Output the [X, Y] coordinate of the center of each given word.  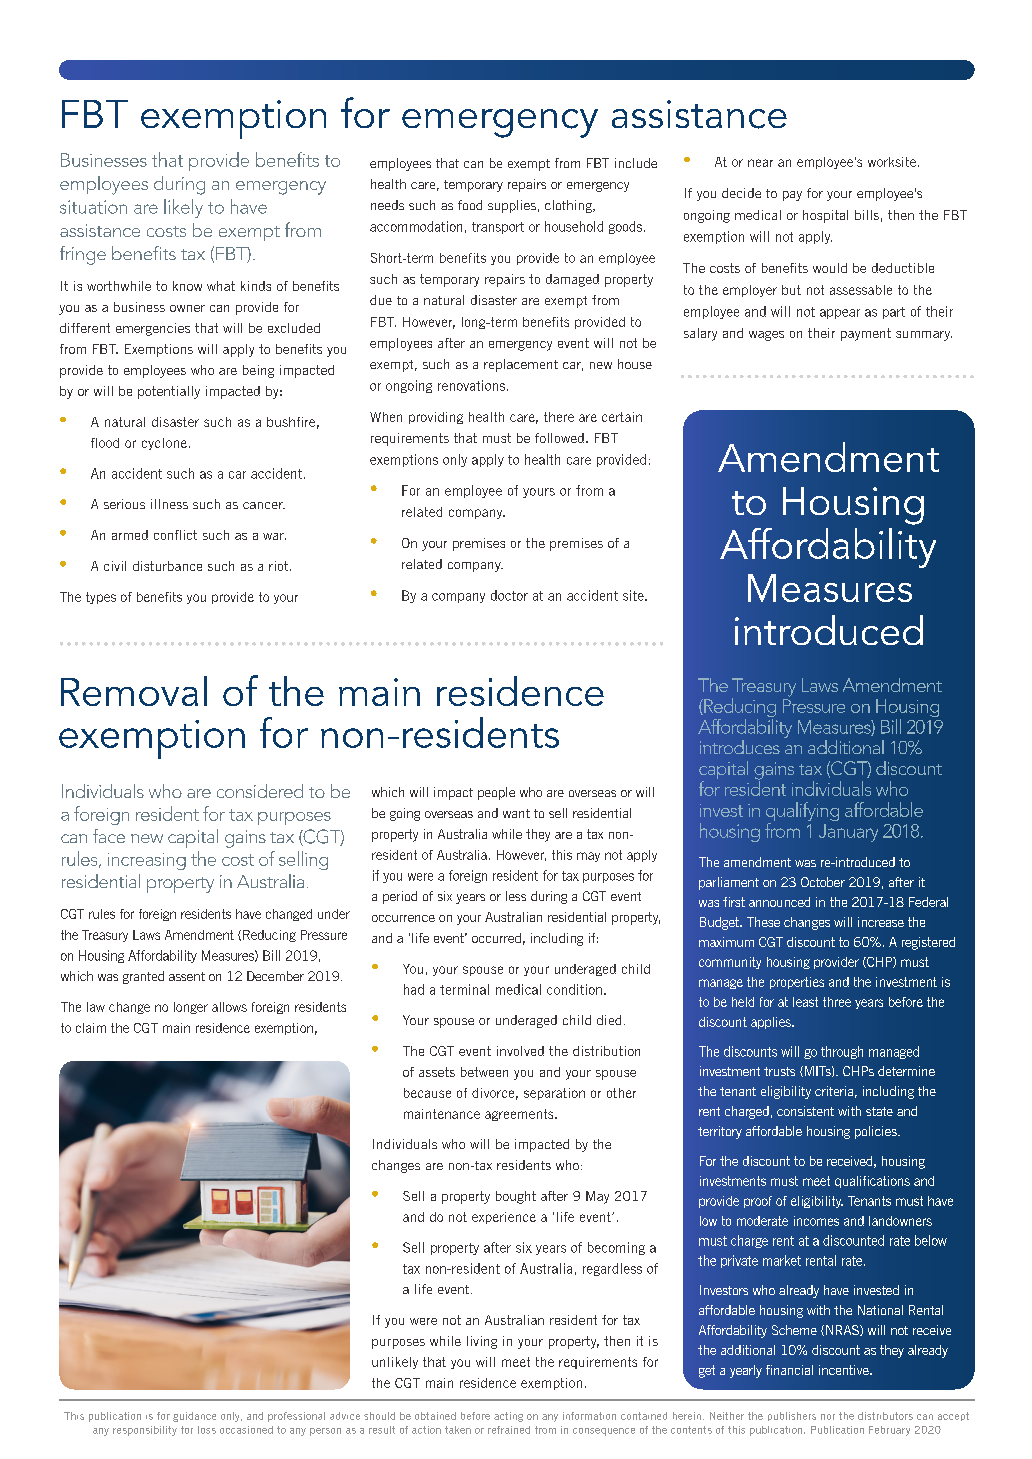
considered [260, 791]
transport [498, 228]
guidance [194, 1417]
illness [169, 504]
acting [508, 1417]
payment [866, 334]
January [848, 833]
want [516, 813]
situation [93, 207]
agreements [520, 1115]
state [879, 1111]
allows [229, 1007]
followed [559, 438]
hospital [825, 216]
